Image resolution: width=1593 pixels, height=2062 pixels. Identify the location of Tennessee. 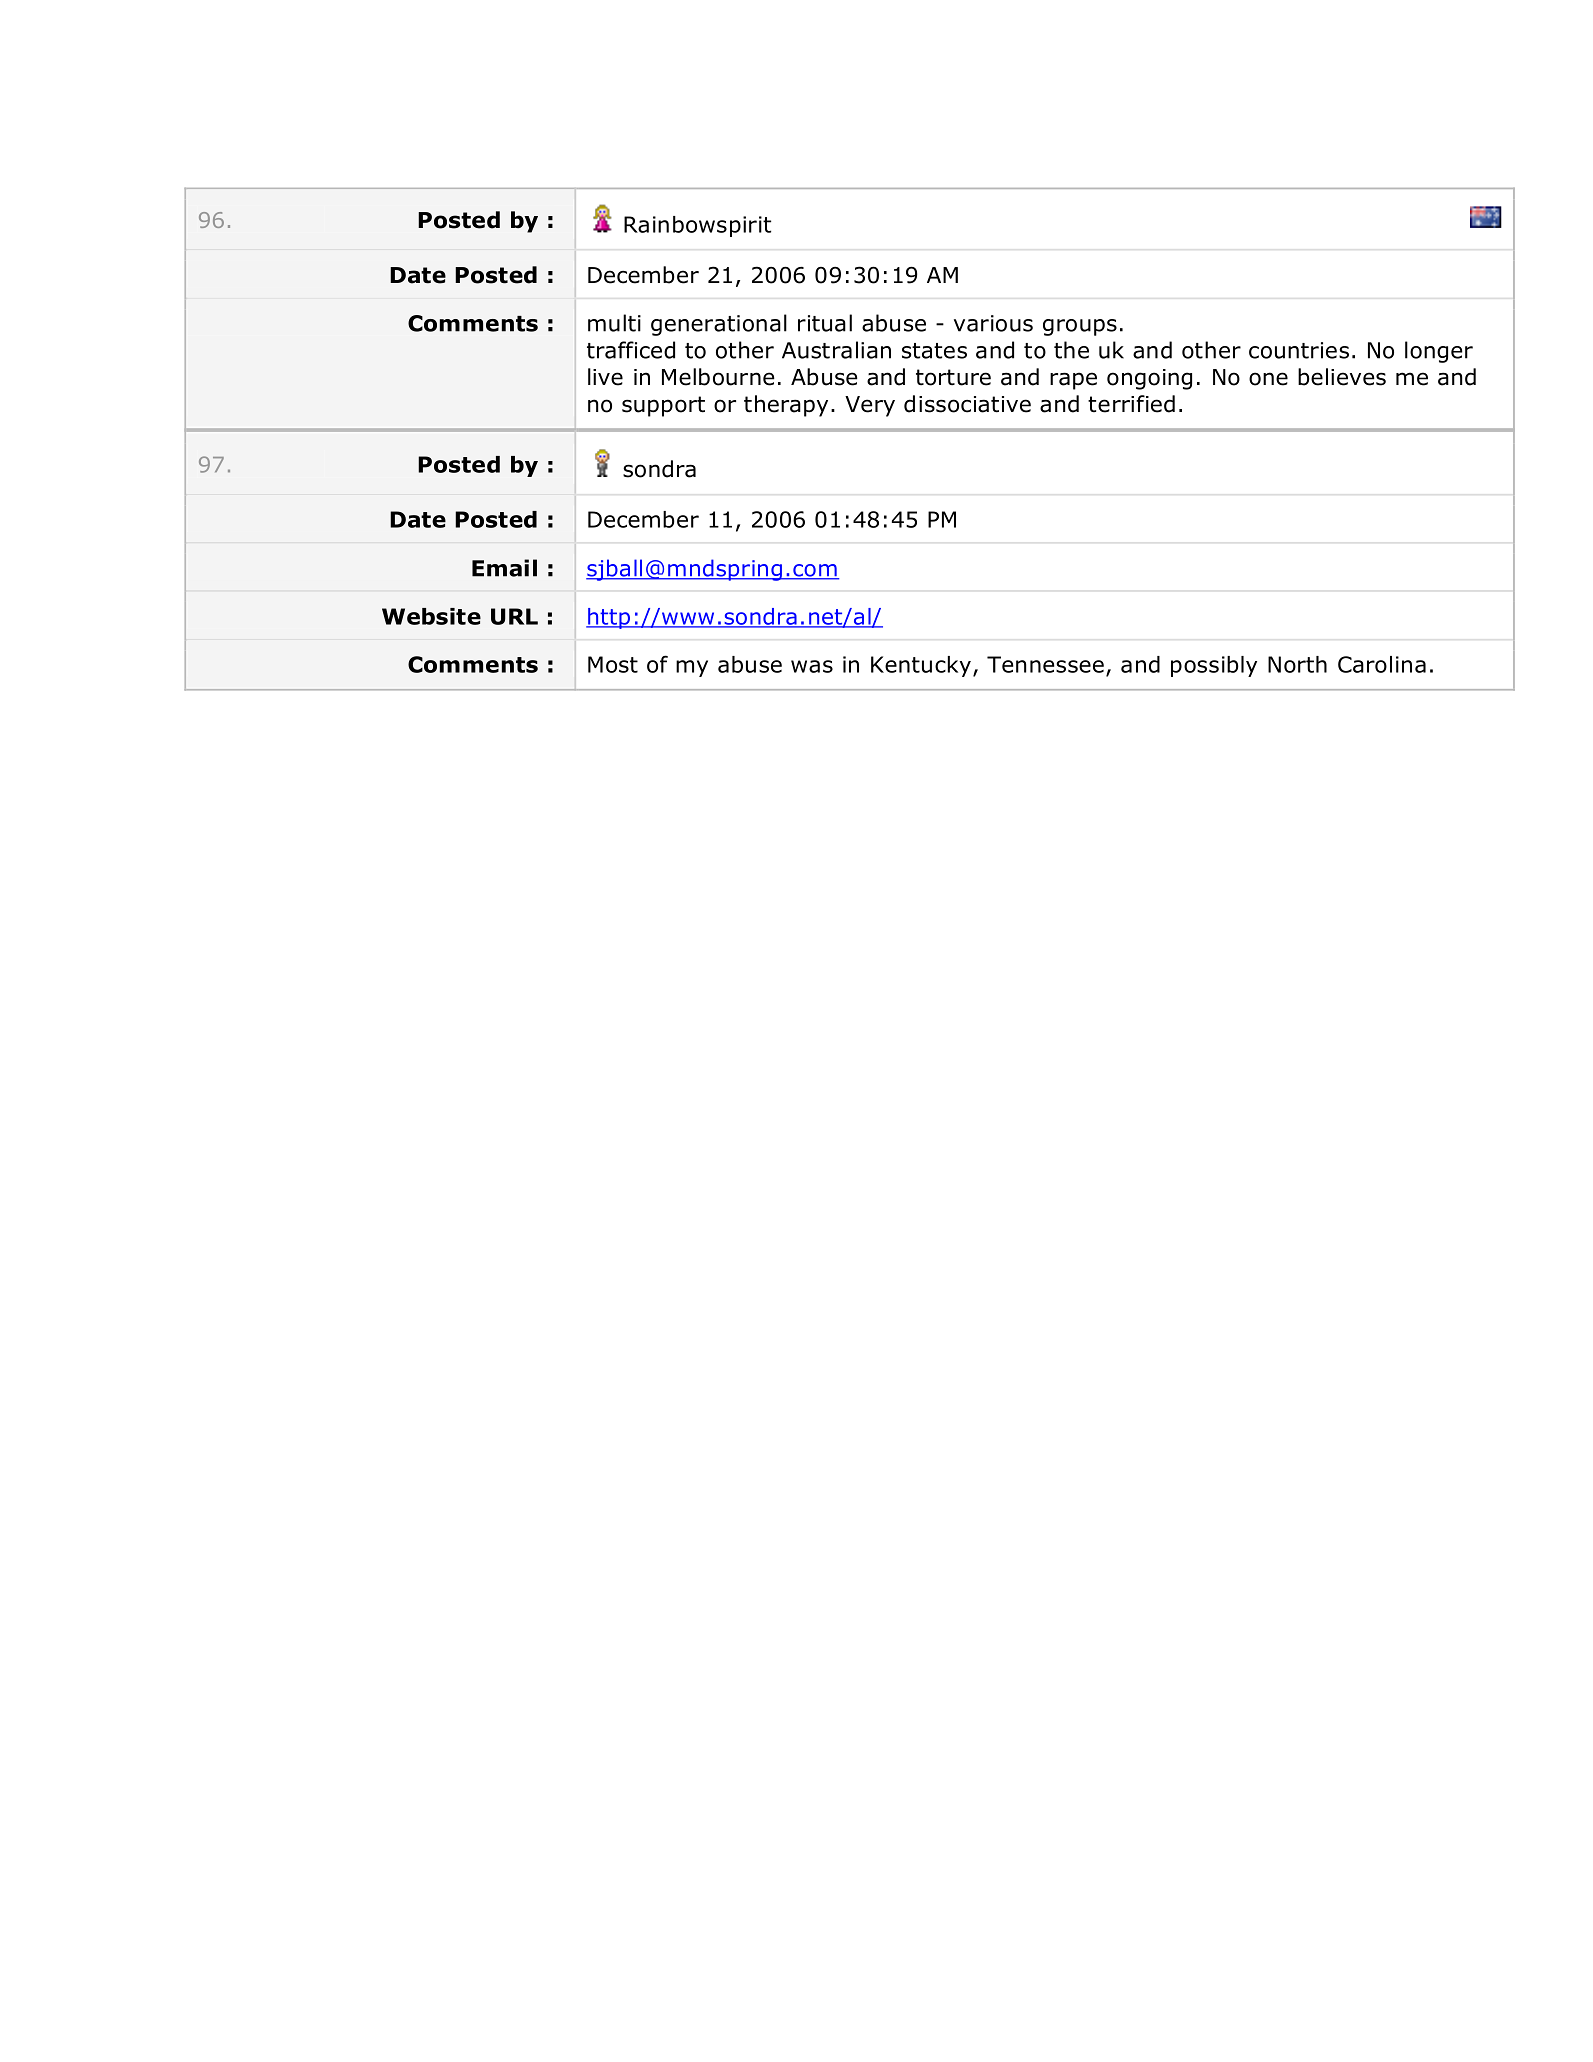
(1045, 664).
